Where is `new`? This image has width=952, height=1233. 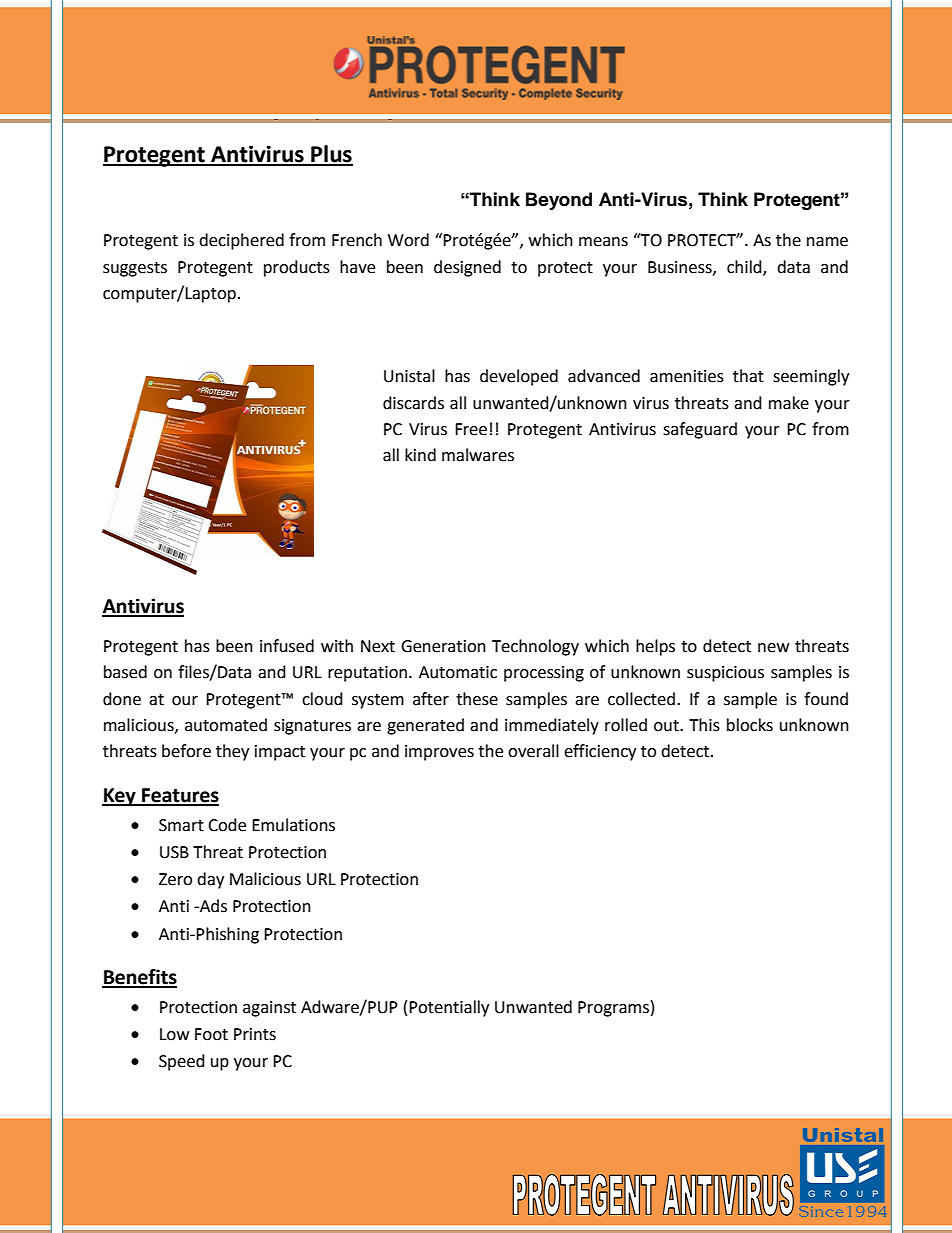 new is located at coordinates (773, 648).
